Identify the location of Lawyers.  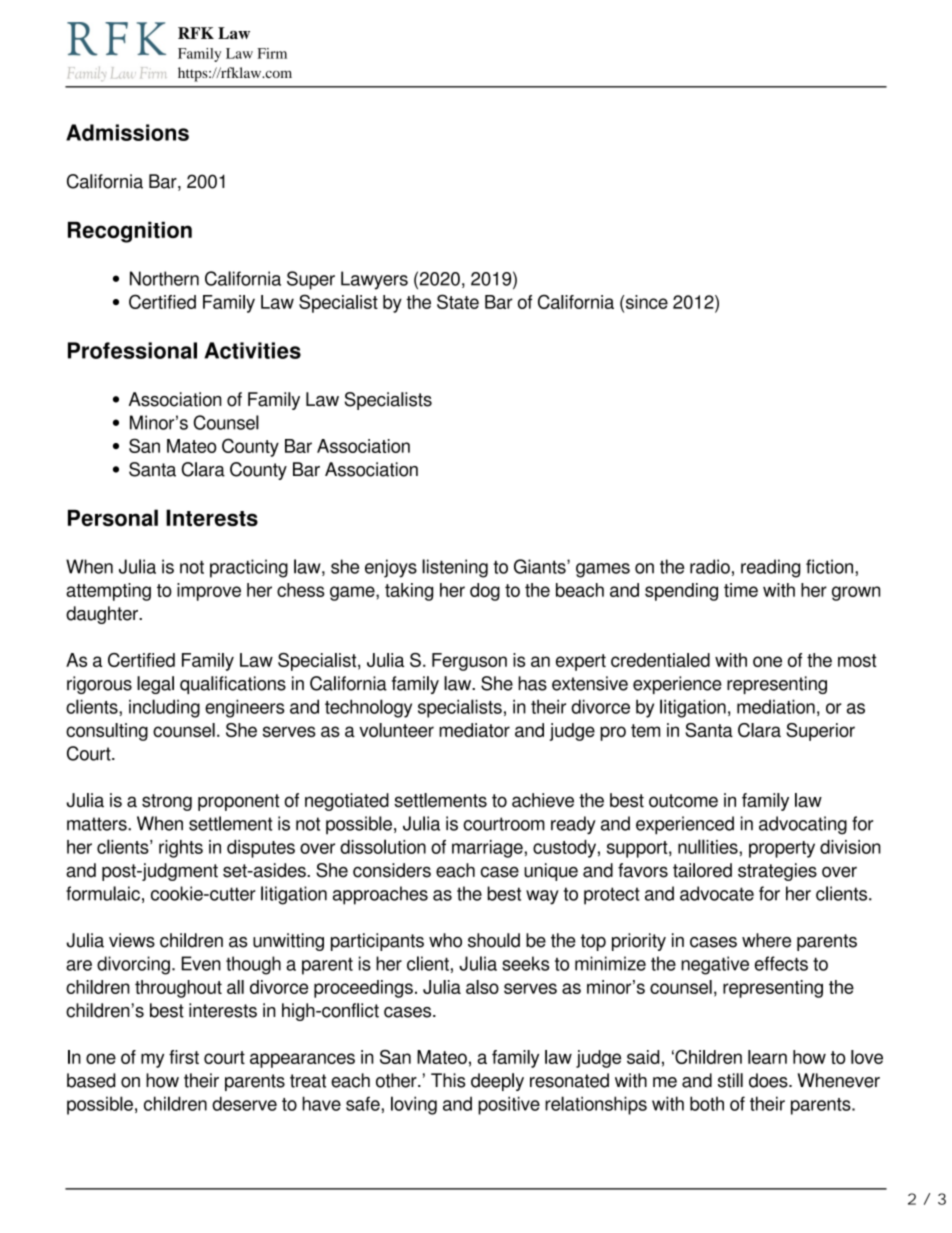
(374, 280).
